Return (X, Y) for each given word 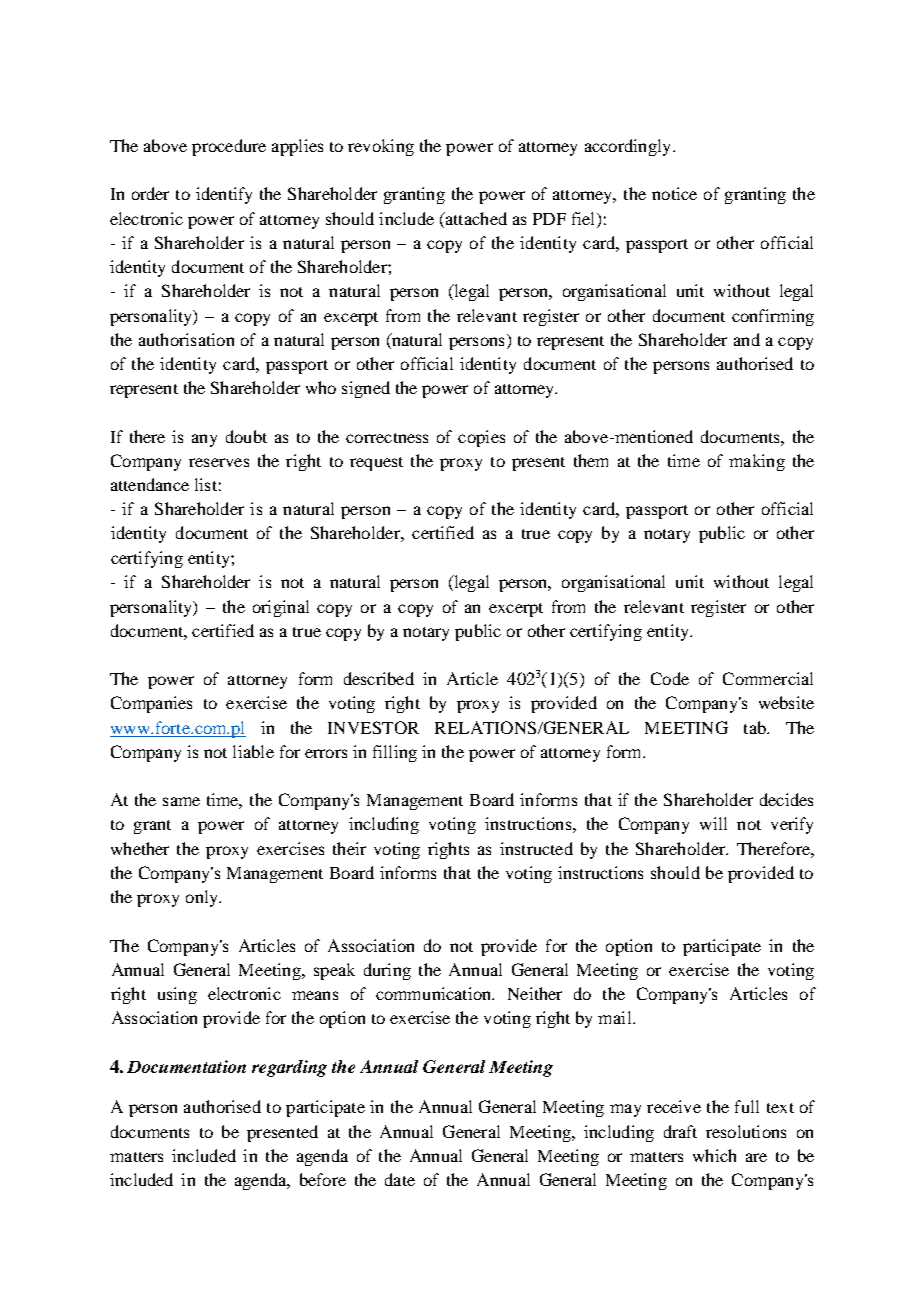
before (323, 1179)
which (714, 1155)
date (400, 1179)
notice (674, 193)
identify (224, 195)
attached (475, 218)
